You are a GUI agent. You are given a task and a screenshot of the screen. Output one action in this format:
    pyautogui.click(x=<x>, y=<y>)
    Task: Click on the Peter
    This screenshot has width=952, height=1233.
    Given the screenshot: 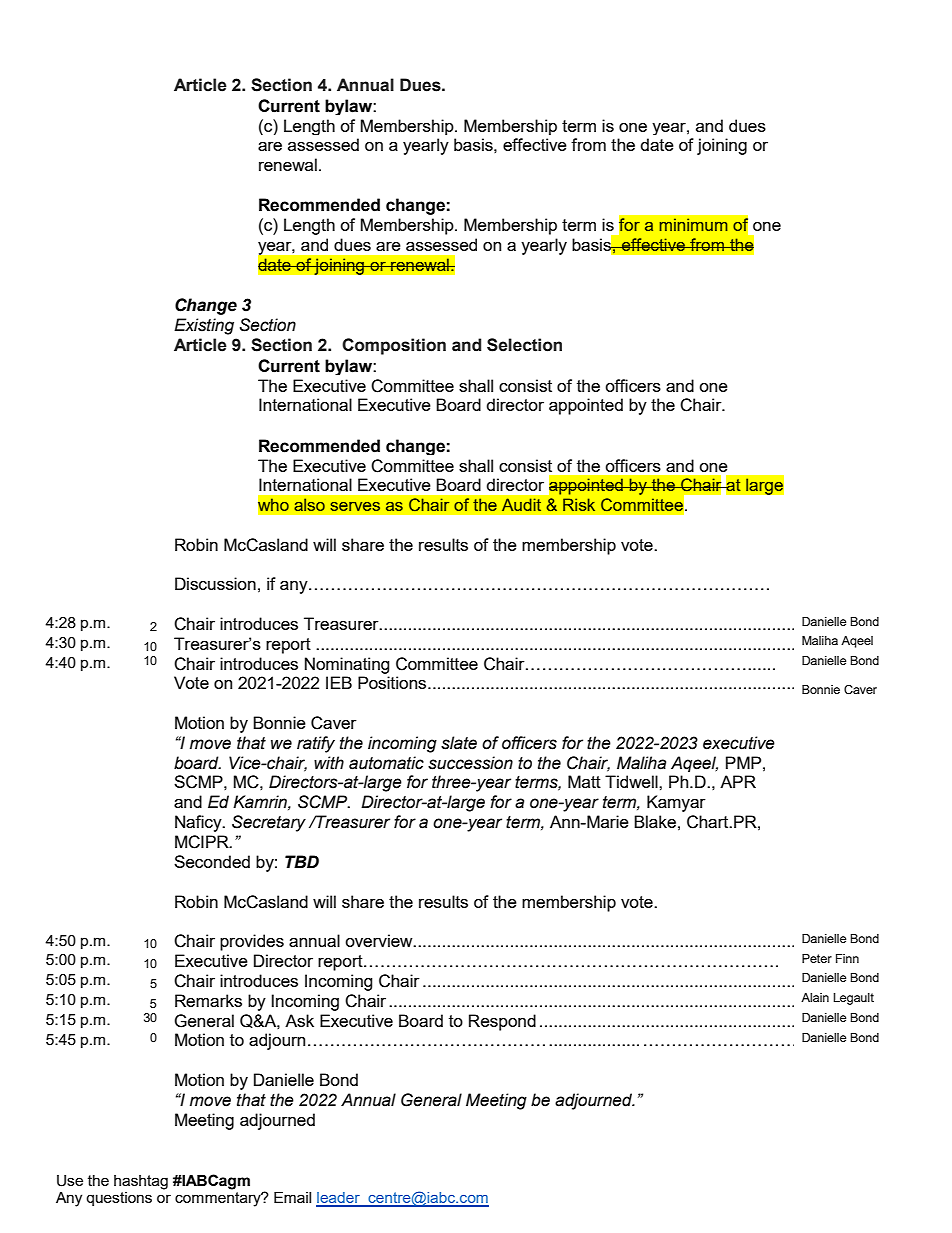 What is the action you would take?
    pyautogui.click(x=817, y=958)
